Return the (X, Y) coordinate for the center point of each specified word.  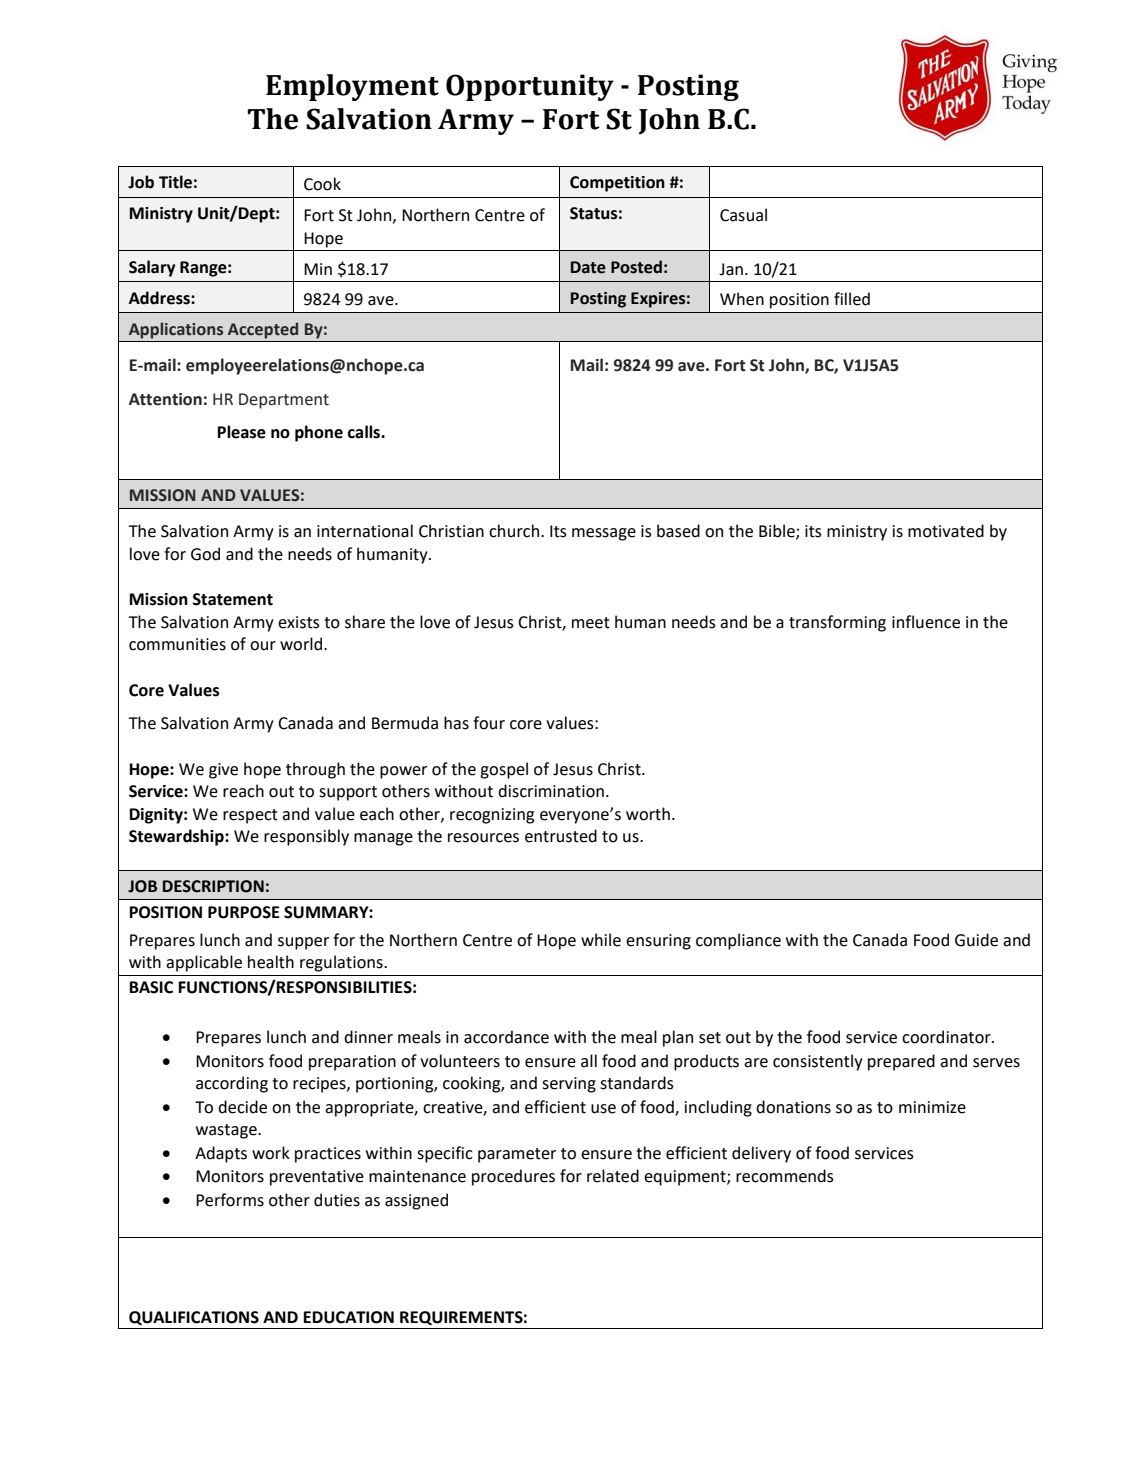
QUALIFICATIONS (194, 1318)
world (302, 644)
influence (926, 622)
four (489, 723)
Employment (352, 87)
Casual (743, 215)
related (613, 1176)
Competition (617, 184)
